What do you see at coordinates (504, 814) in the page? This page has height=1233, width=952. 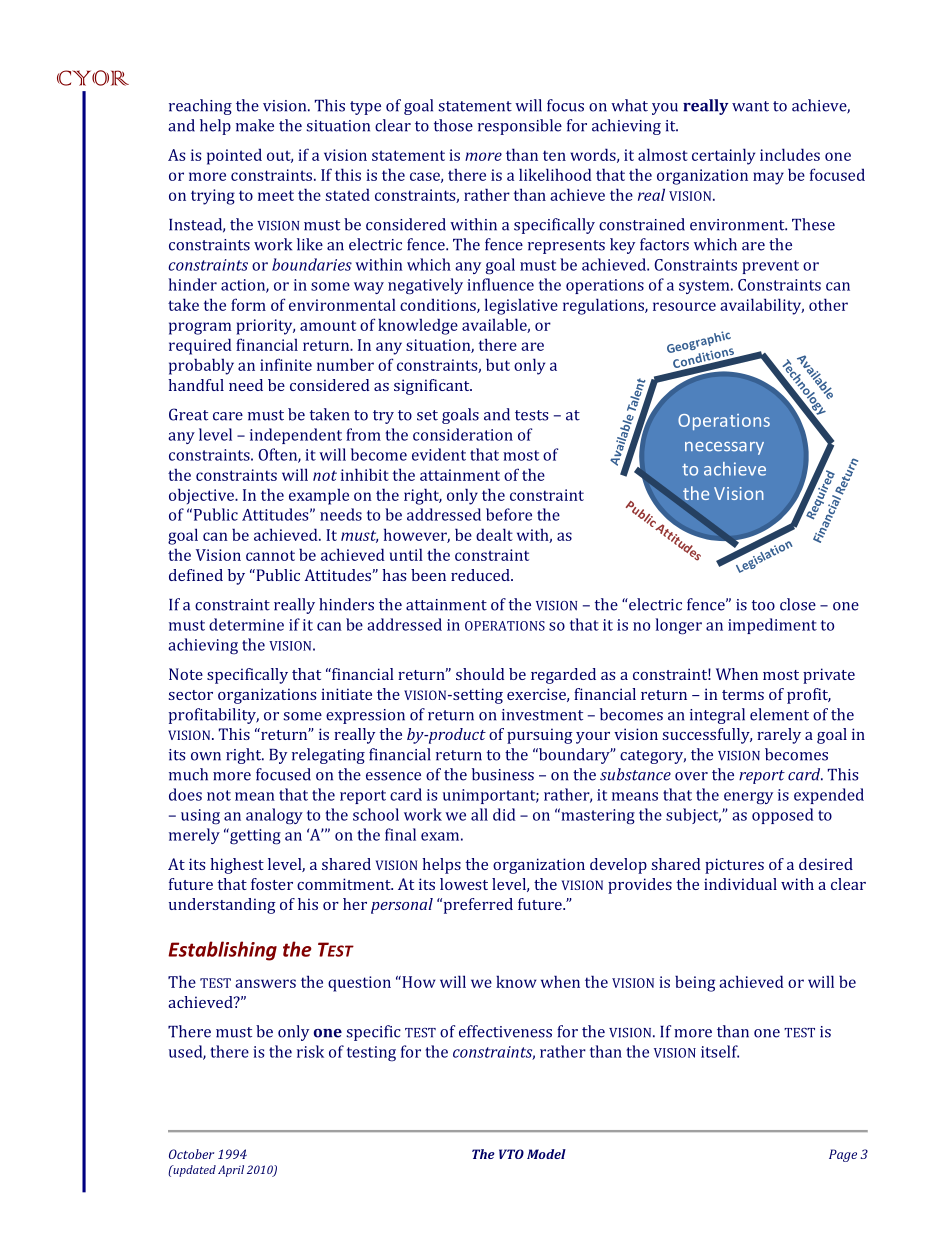 I see `did` at bounding box center [504, 814].
